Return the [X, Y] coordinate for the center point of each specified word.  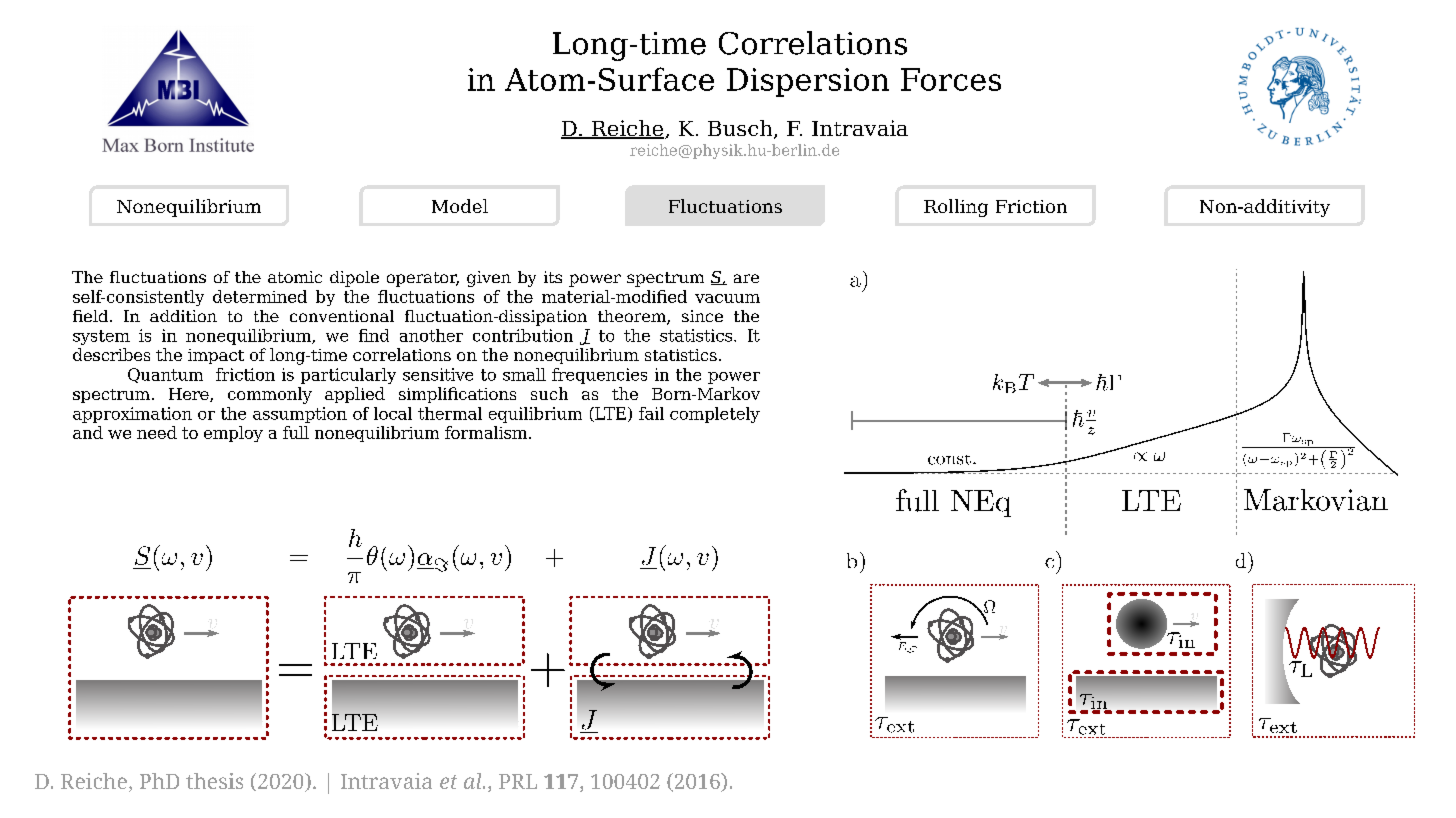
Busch [741, 129]
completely [715, 415]
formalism [487, 432]
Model [460, 206]
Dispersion [808, 82]
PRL [518, 781]
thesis [214, 781]
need [157, 432]
